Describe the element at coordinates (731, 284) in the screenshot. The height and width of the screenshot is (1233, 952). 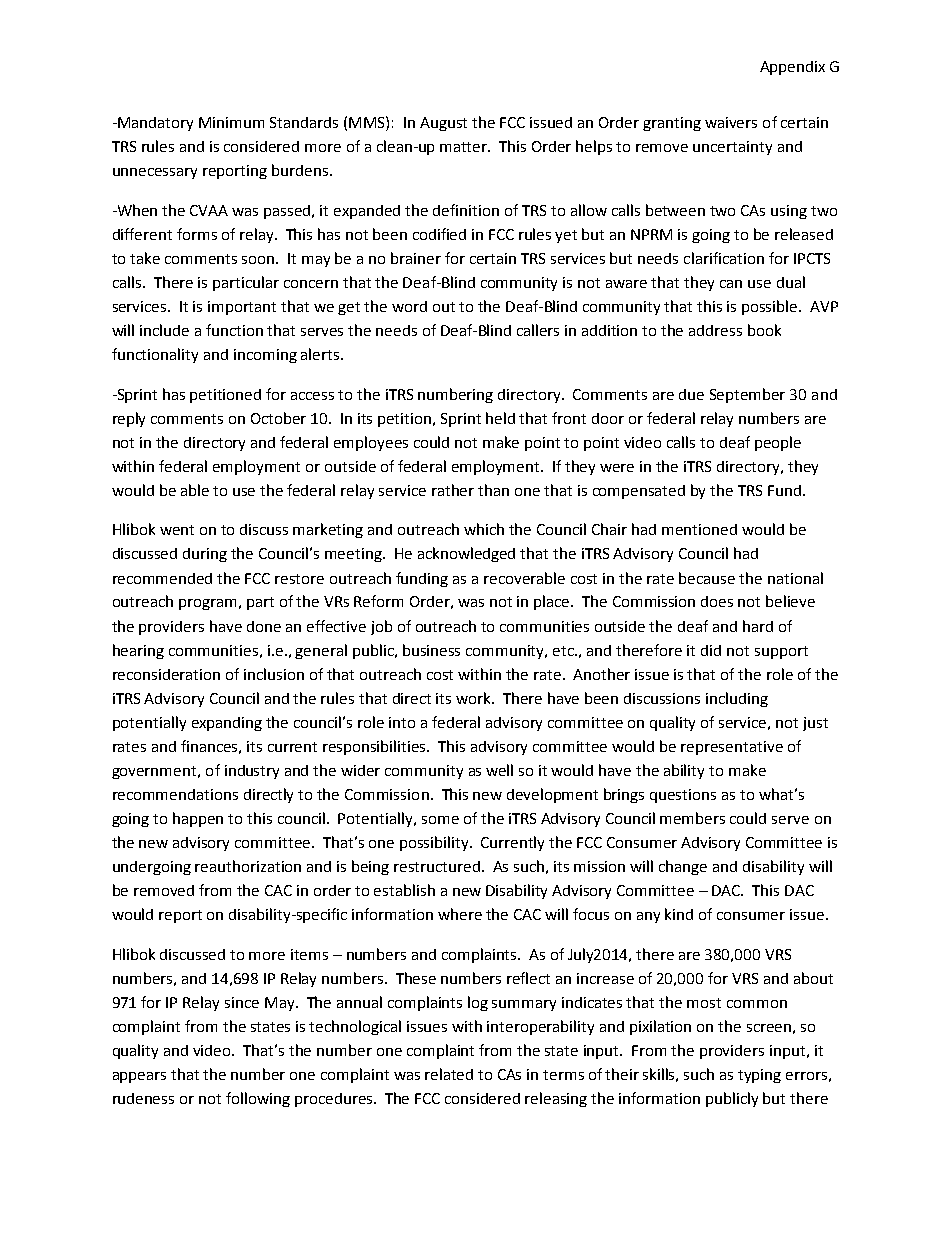
I see `can` at that location.
